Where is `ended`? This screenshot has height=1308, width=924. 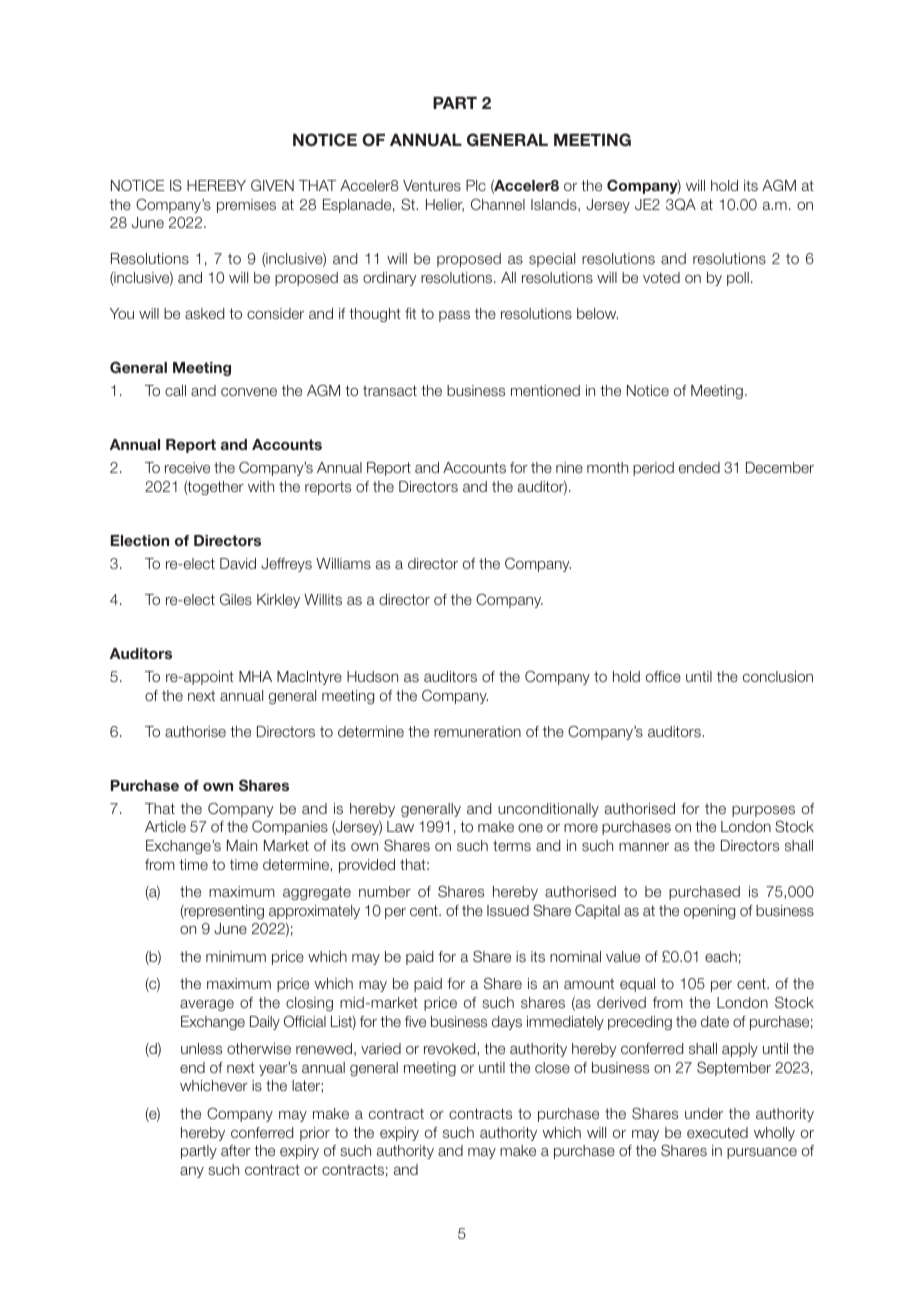 ended is located at coordinates (699, 467).
